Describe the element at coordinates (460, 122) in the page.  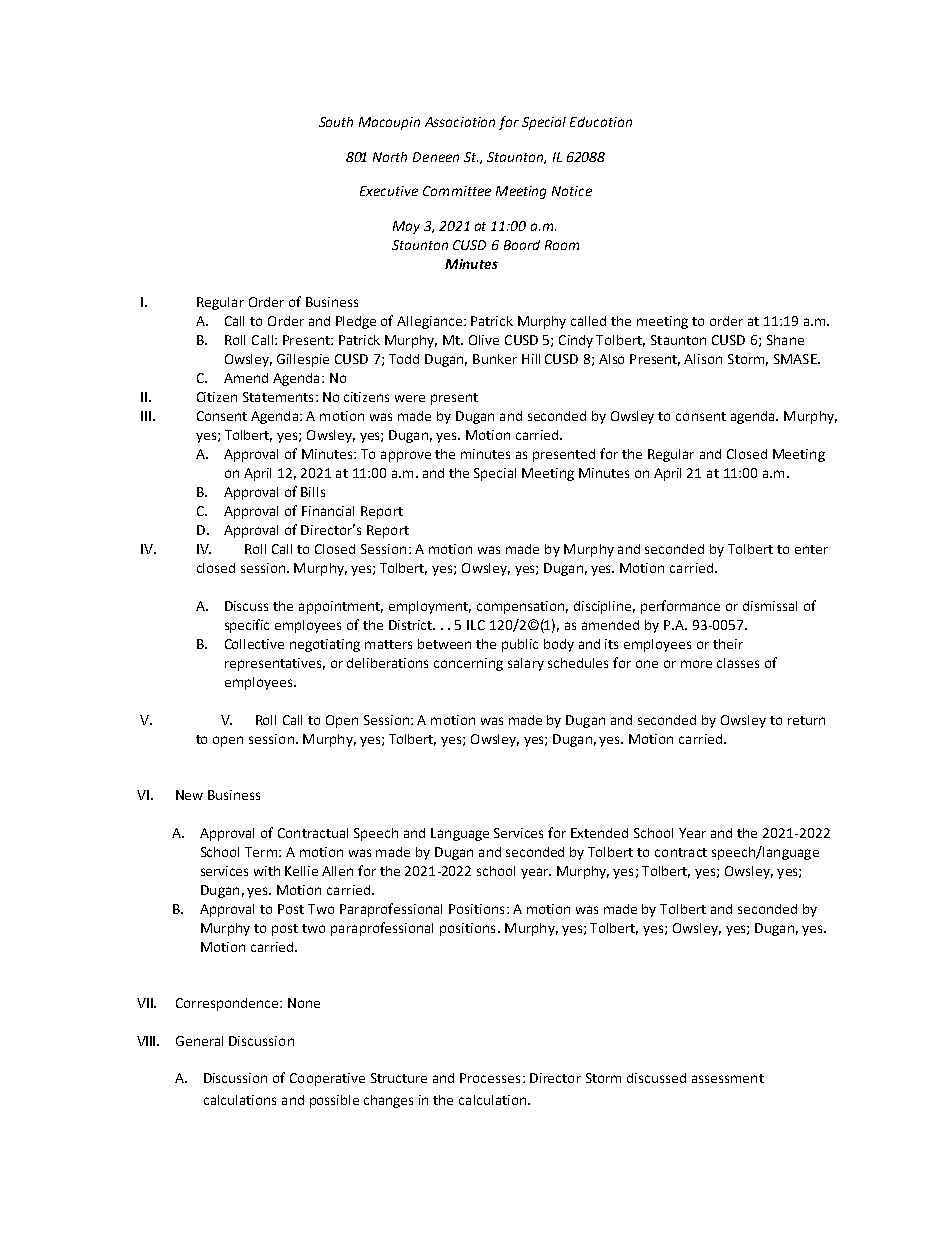
I see `Association` at that location.
